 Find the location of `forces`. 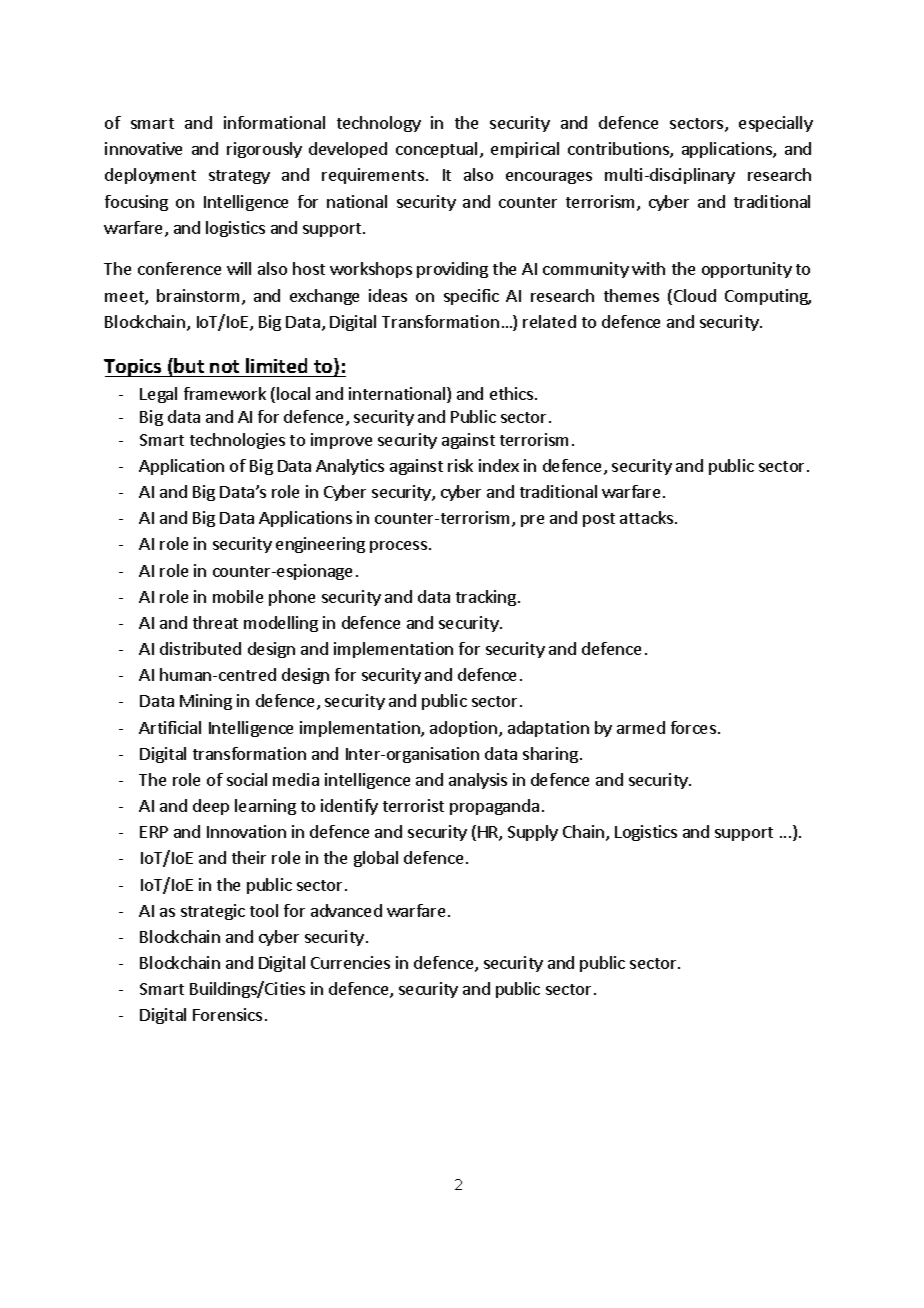

forces is located at coordinates (693, 727).
